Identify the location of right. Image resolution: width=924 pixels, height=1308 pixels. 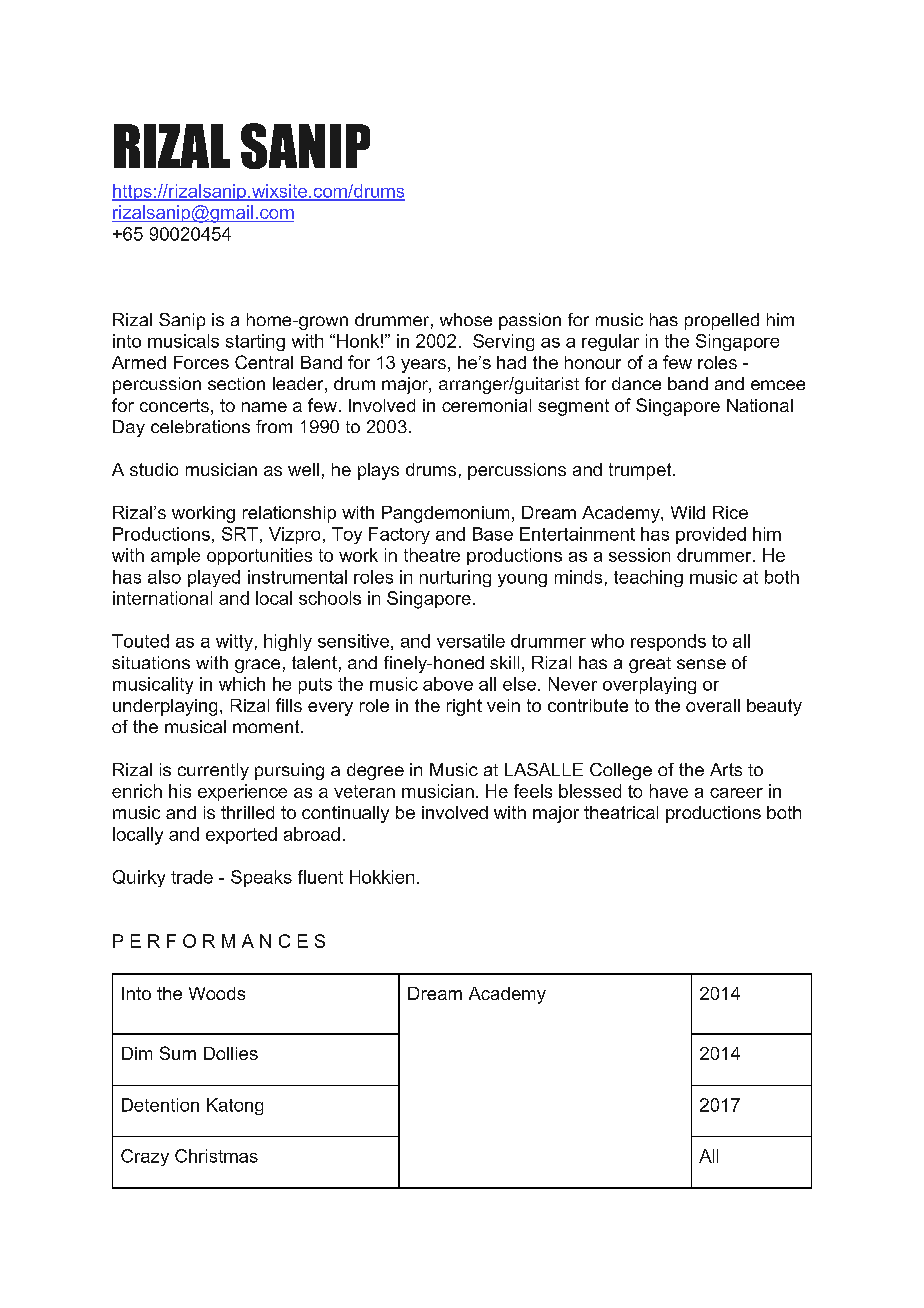
(464, 707).
